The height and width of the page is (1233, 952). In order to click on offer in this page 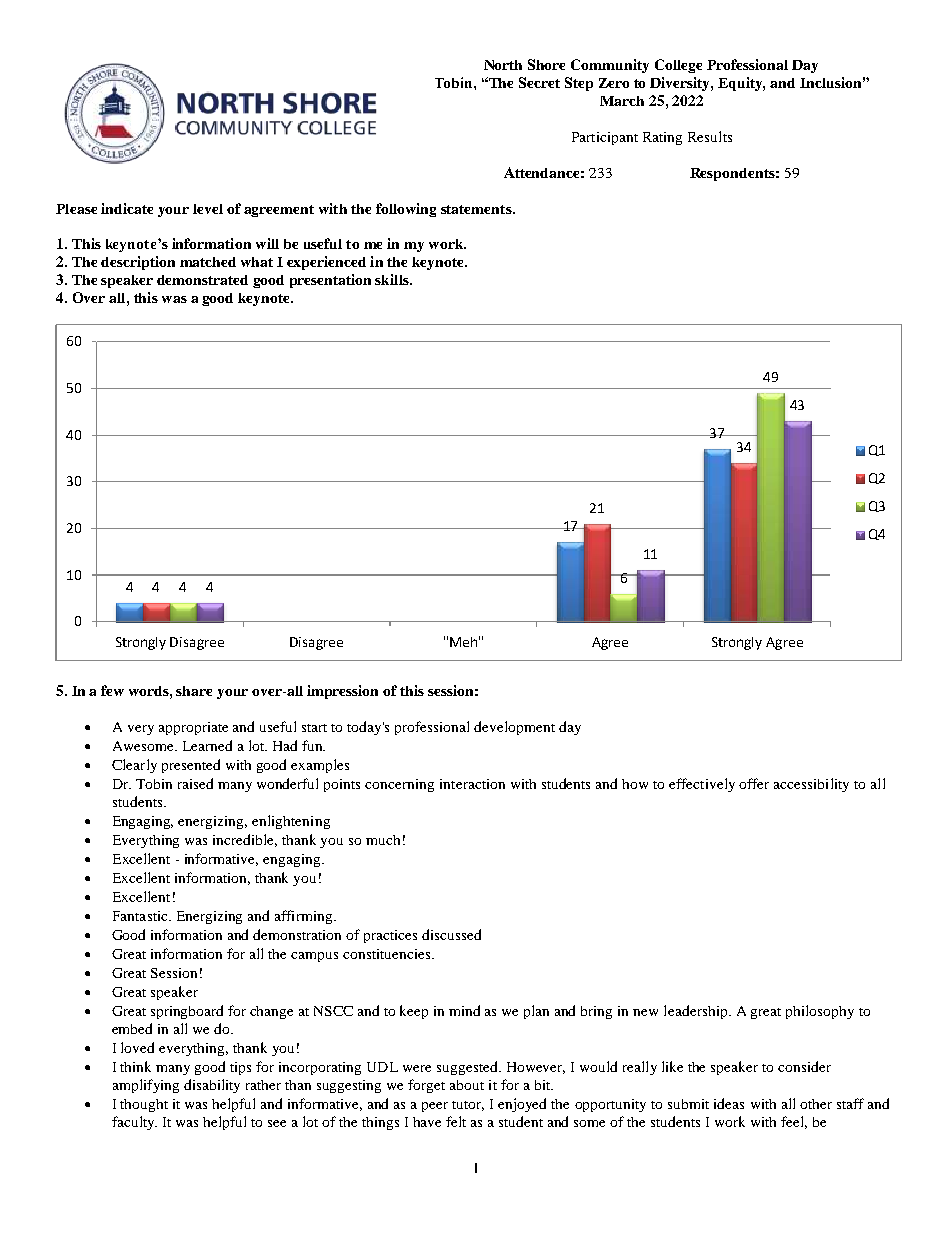, I will do `click(754, 783)`.
